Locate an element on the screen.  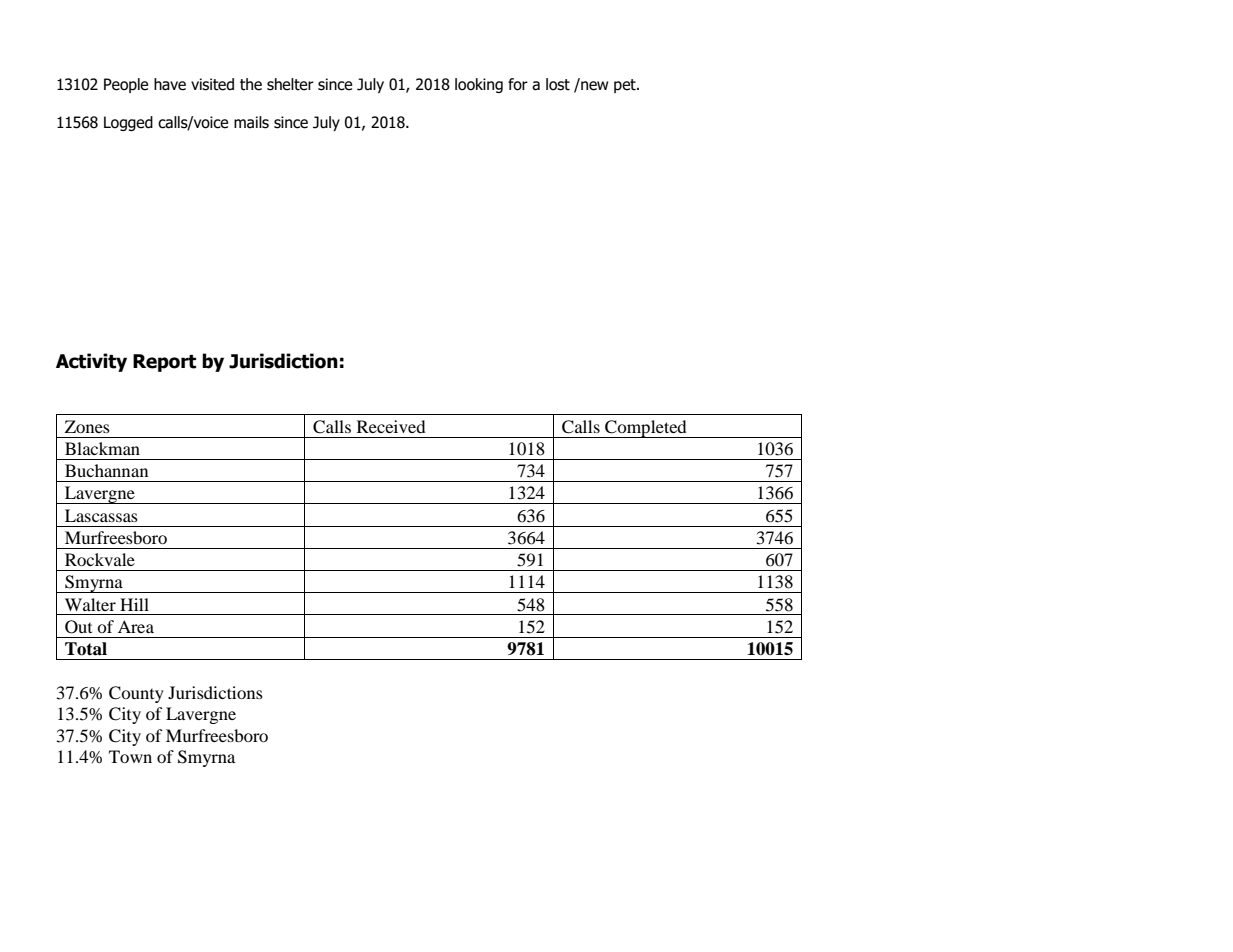
shelter is located at coordinates (290, 84).
